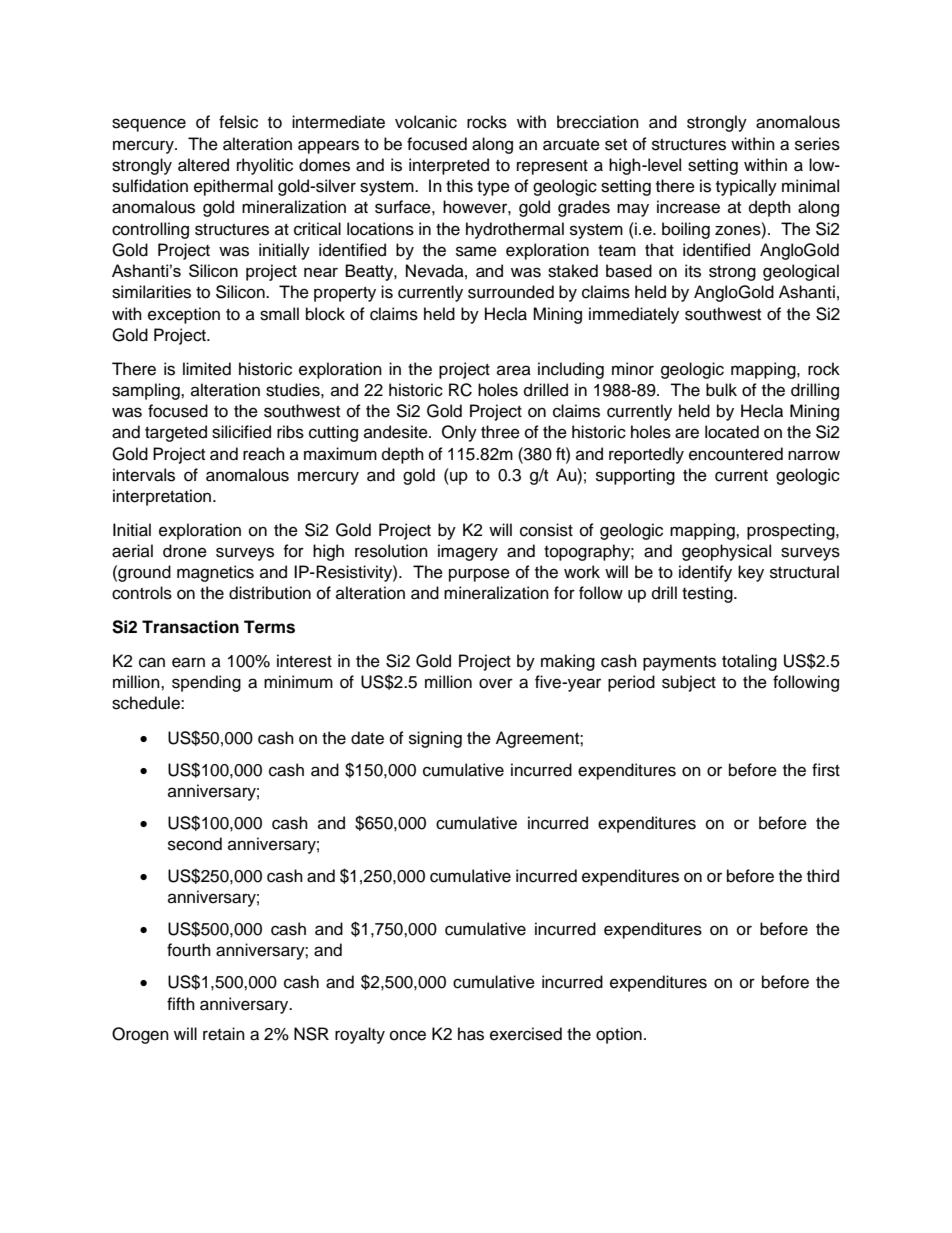 This screenshot has width=952, height=1233. What do you see at coordinates (449, 166) in the screenshot?
I see `interpreted` at bounding box center [449, 166].
